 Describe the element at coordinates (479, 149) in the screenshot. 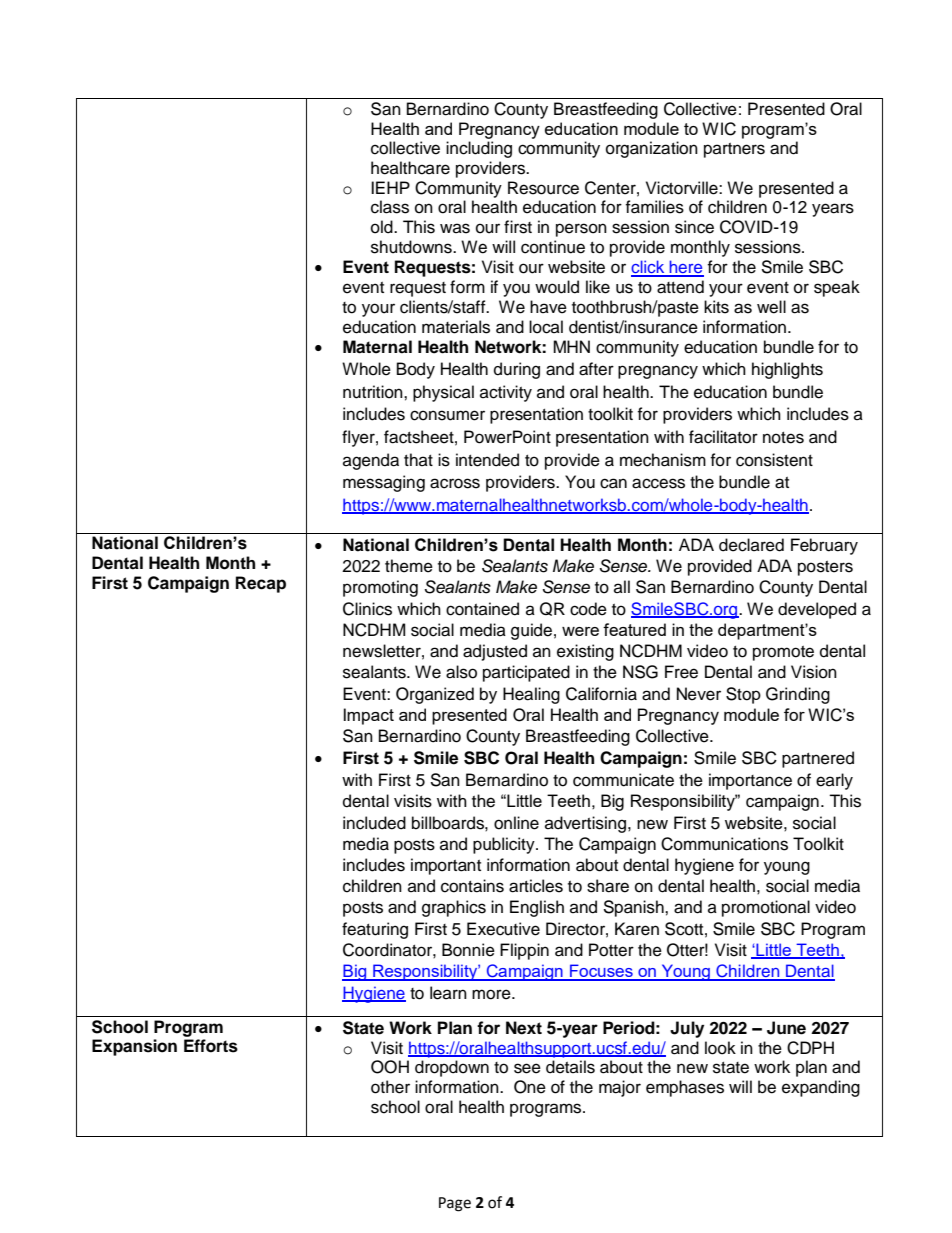

I see `including` at that location.
